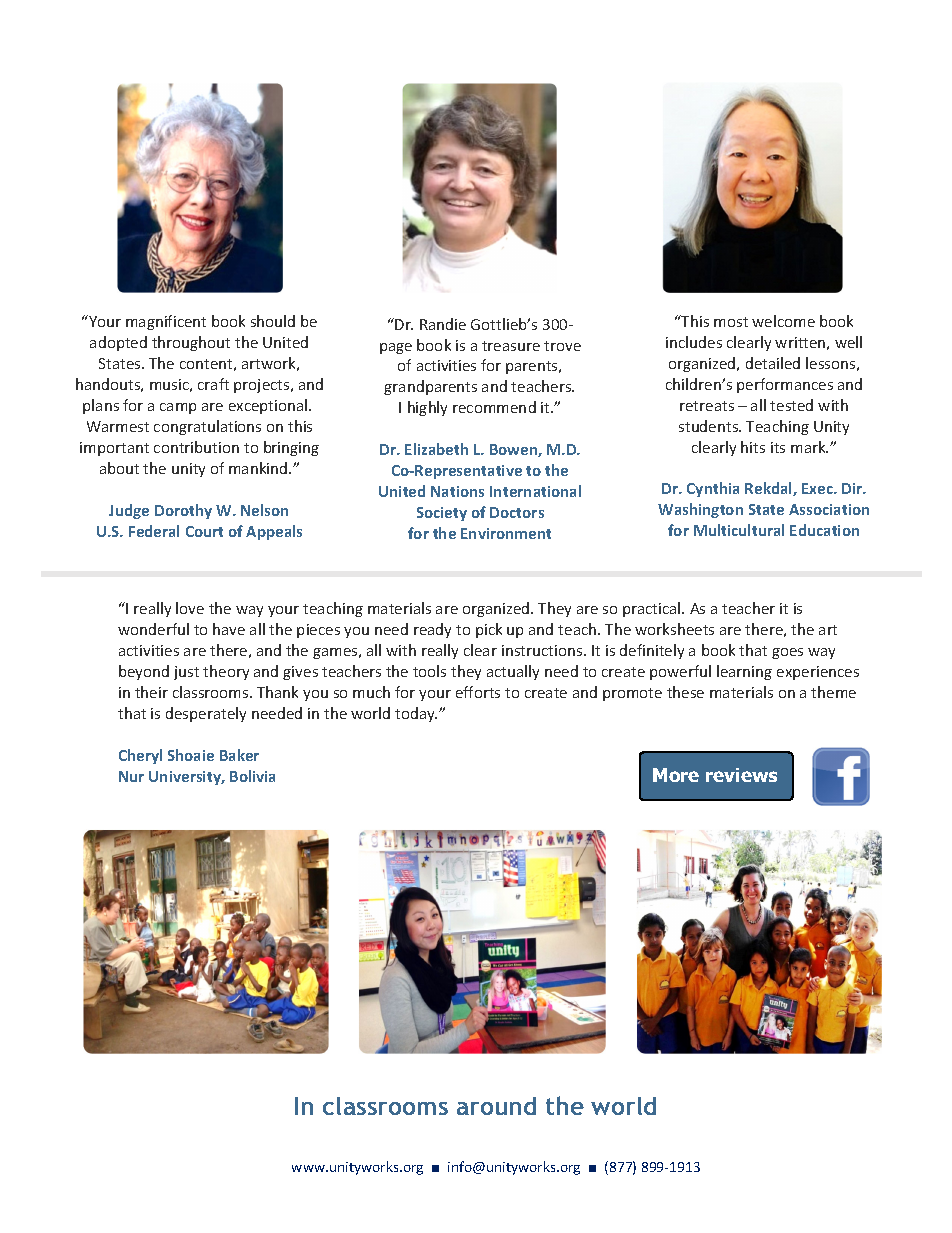  What do you see at coordinates (773, 363) in the image?
I see `detailed` at bounding box center [773, 363].
